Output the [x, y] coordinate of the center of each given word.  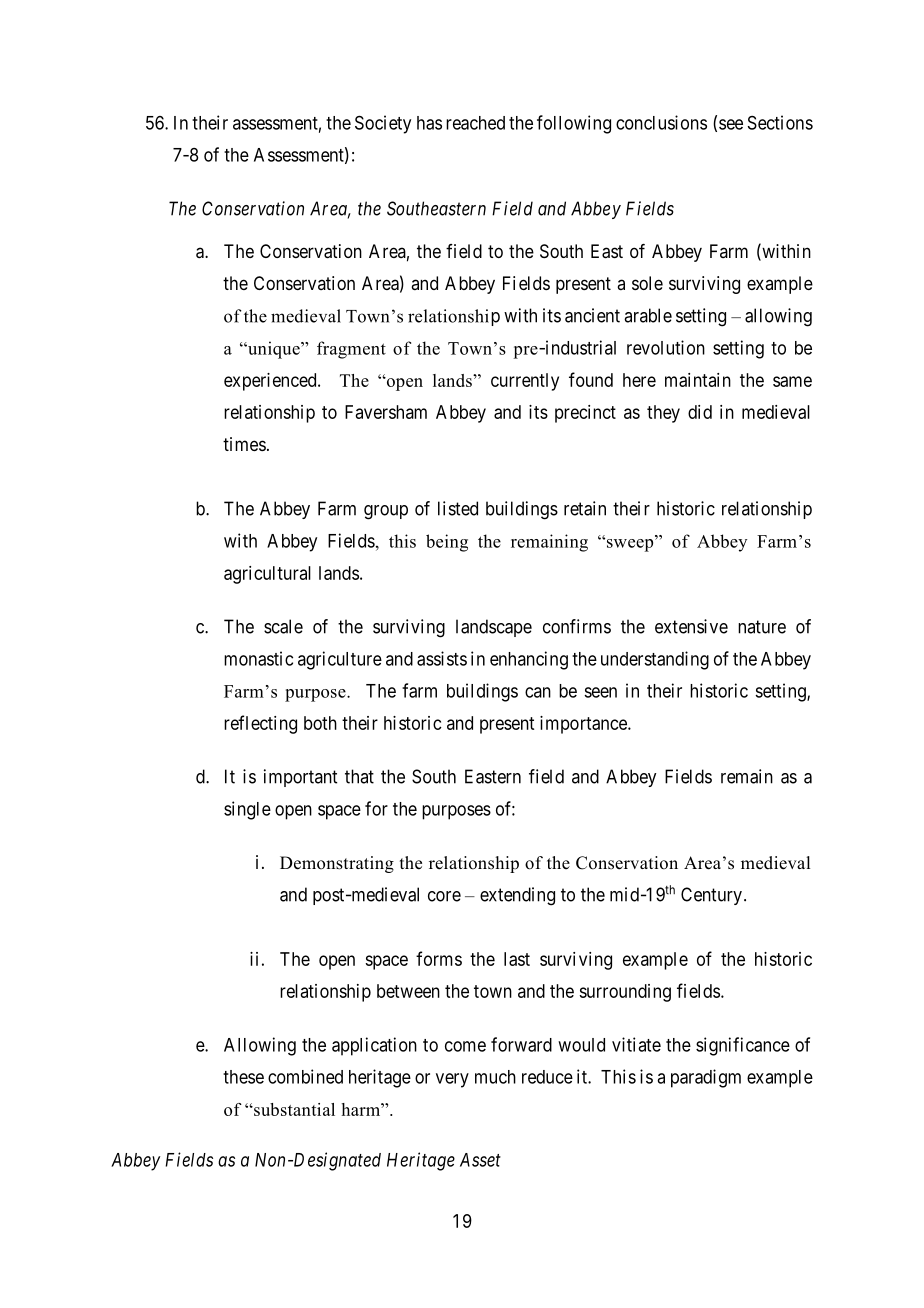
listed [458, 508]
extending [517, 896]
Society [383, 124]
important [300, 778]
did [700, 412]
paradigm [706, 1078]
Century [711, 896]
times [244, 444]
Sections [780, 122]
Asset [480, 1160]
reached [475, 123]
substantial [293, 1109]
